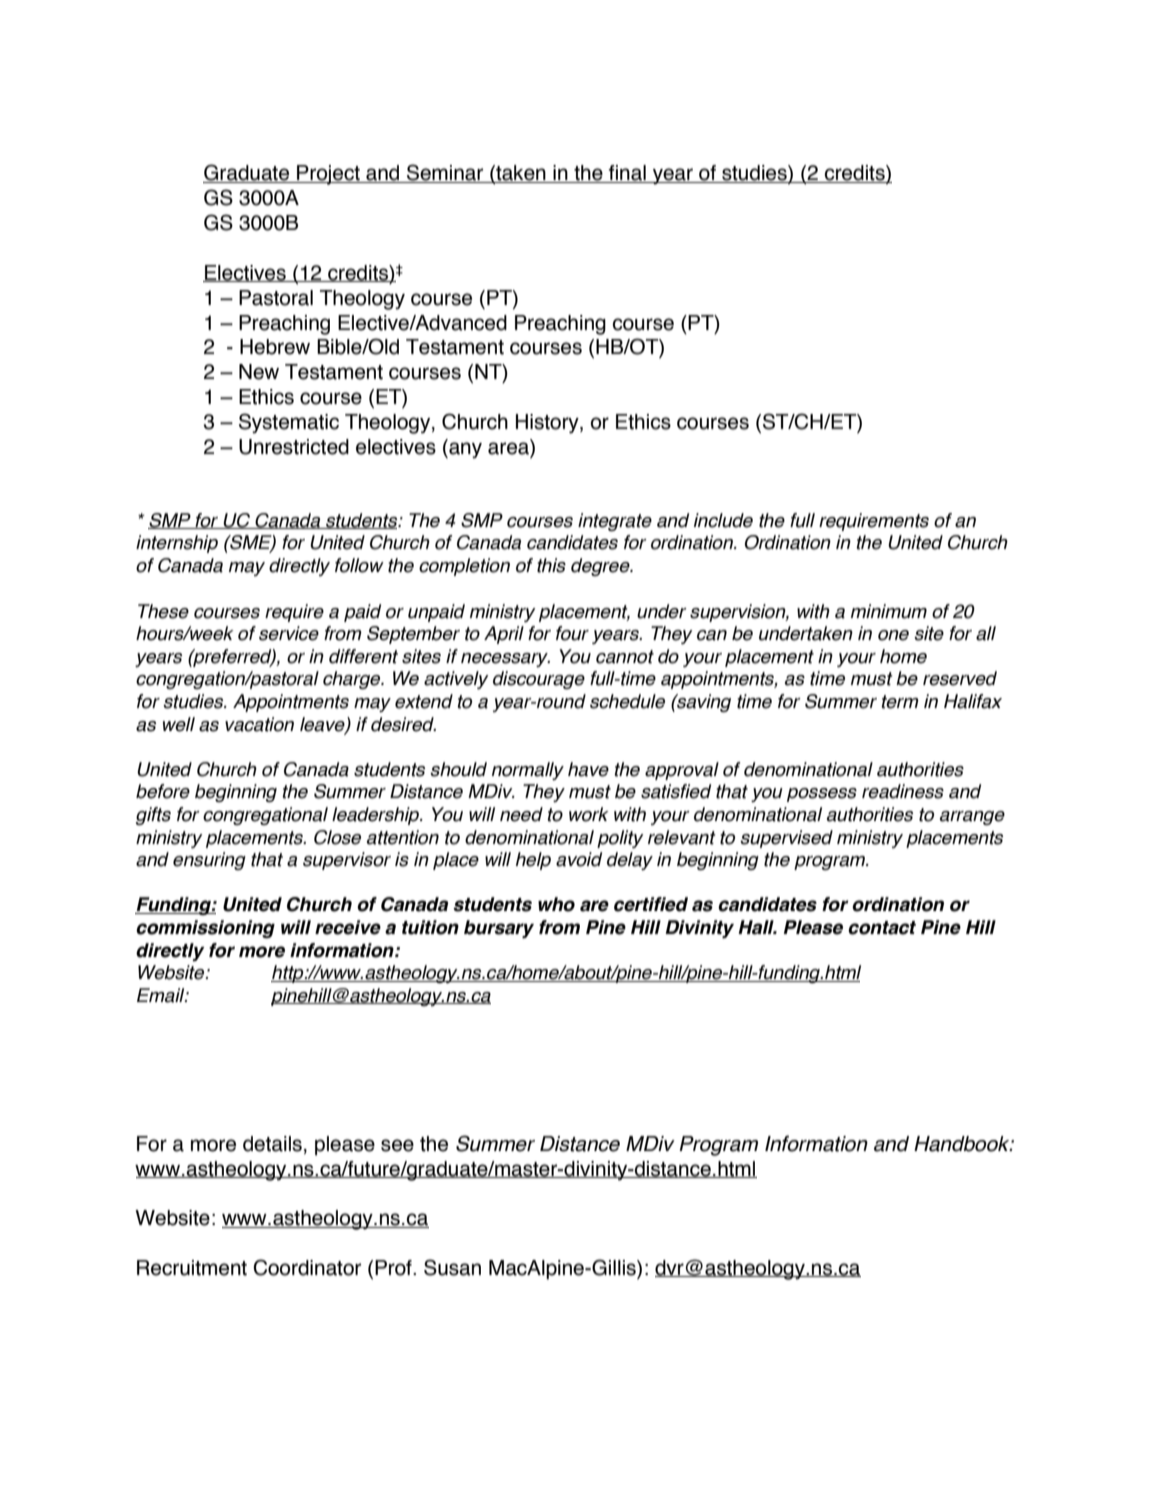 The image size is (1153, 1492). Describe the element at coordinates (289, 423) in the image. I see `Systematic` at that location.
